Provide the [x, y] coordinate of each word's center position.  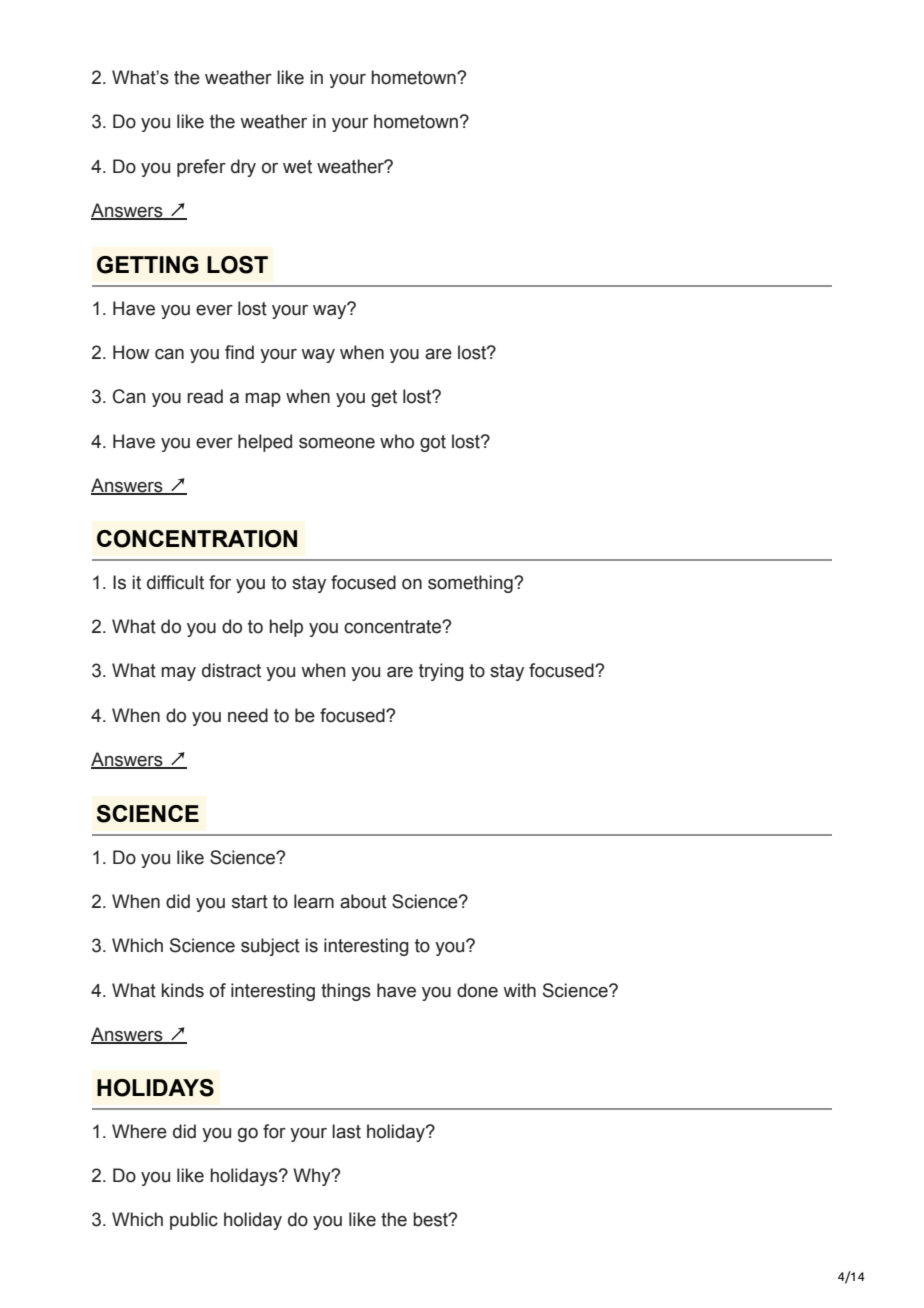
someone [337, 443]
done [477, 990]
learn [314, 901]
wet [297, 167]
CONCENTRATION [197, 539]
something [471, 584]
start [250, 902]
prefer [201, 168]
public [194, 1221]
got [433, 443]
